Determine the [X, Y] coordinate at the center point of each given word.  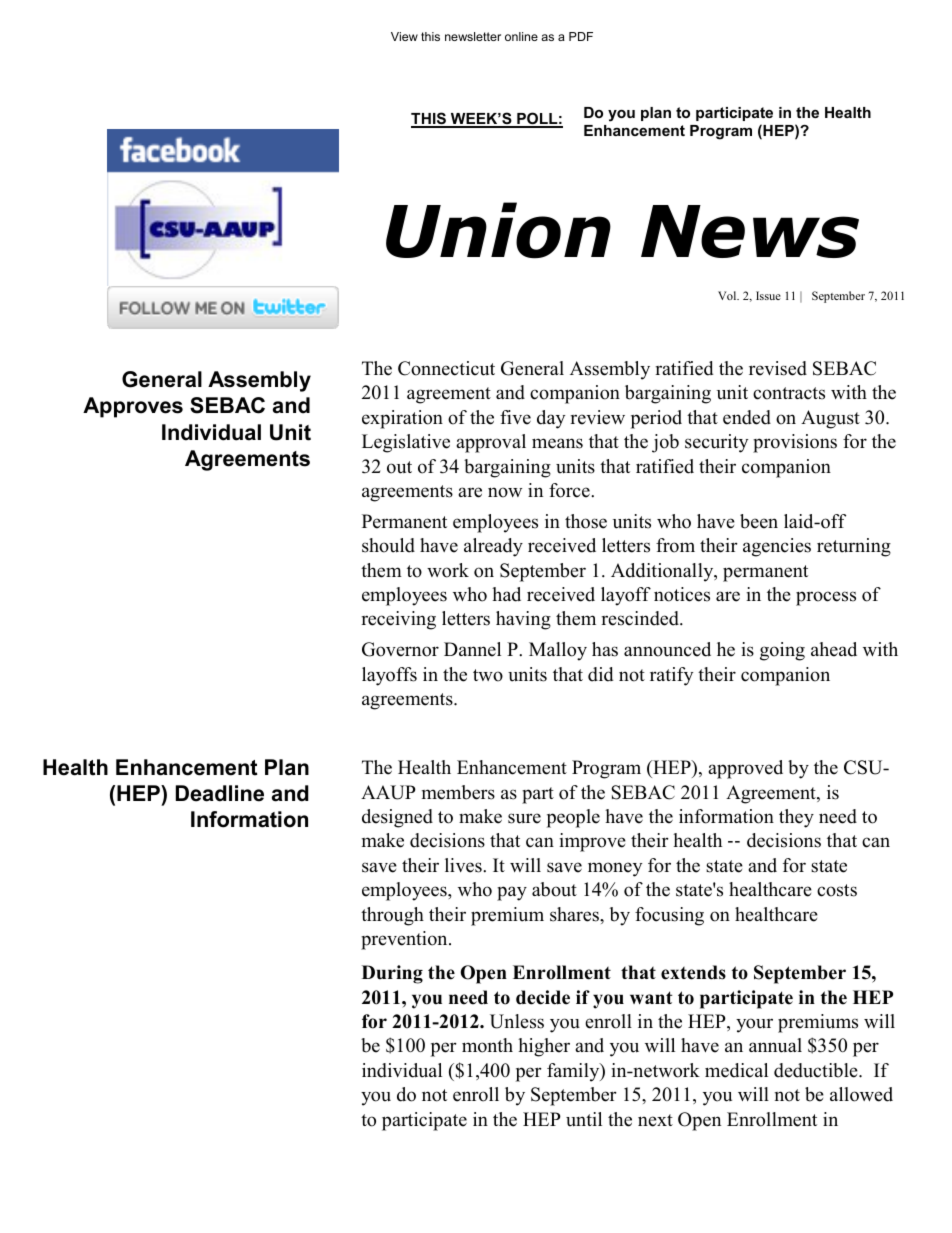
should [388, 545]
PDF [581, 36]
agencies [777, 547]
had [506, 594]
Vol [728, 295]
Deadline [220, 793]
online [521, 36]
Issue [768, 295]
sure [524, 818]
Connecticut [446, 368]
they [796, 818]
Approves [133, 407]
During [392, 974]
